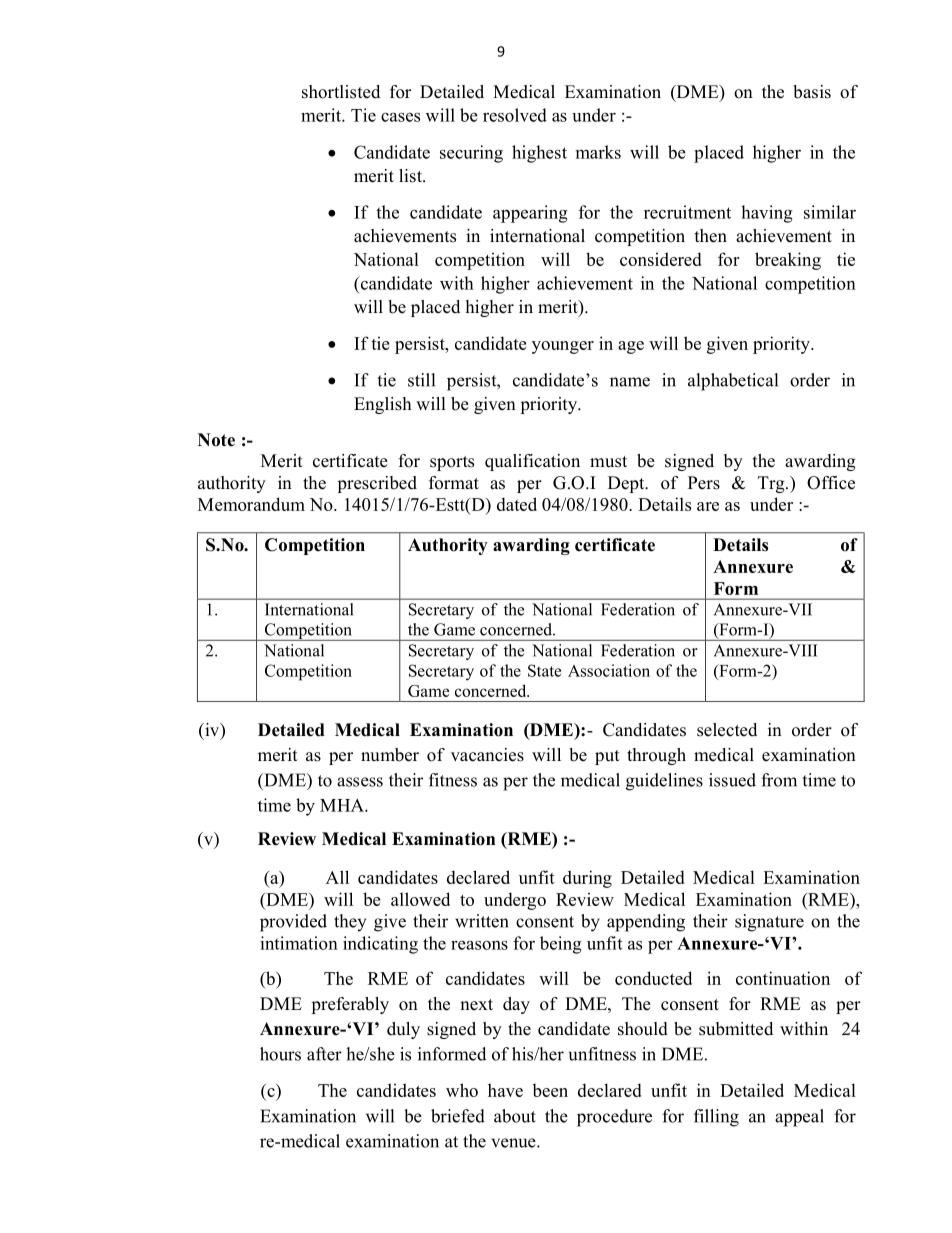  I want to click on younger, so click(563, 347).
